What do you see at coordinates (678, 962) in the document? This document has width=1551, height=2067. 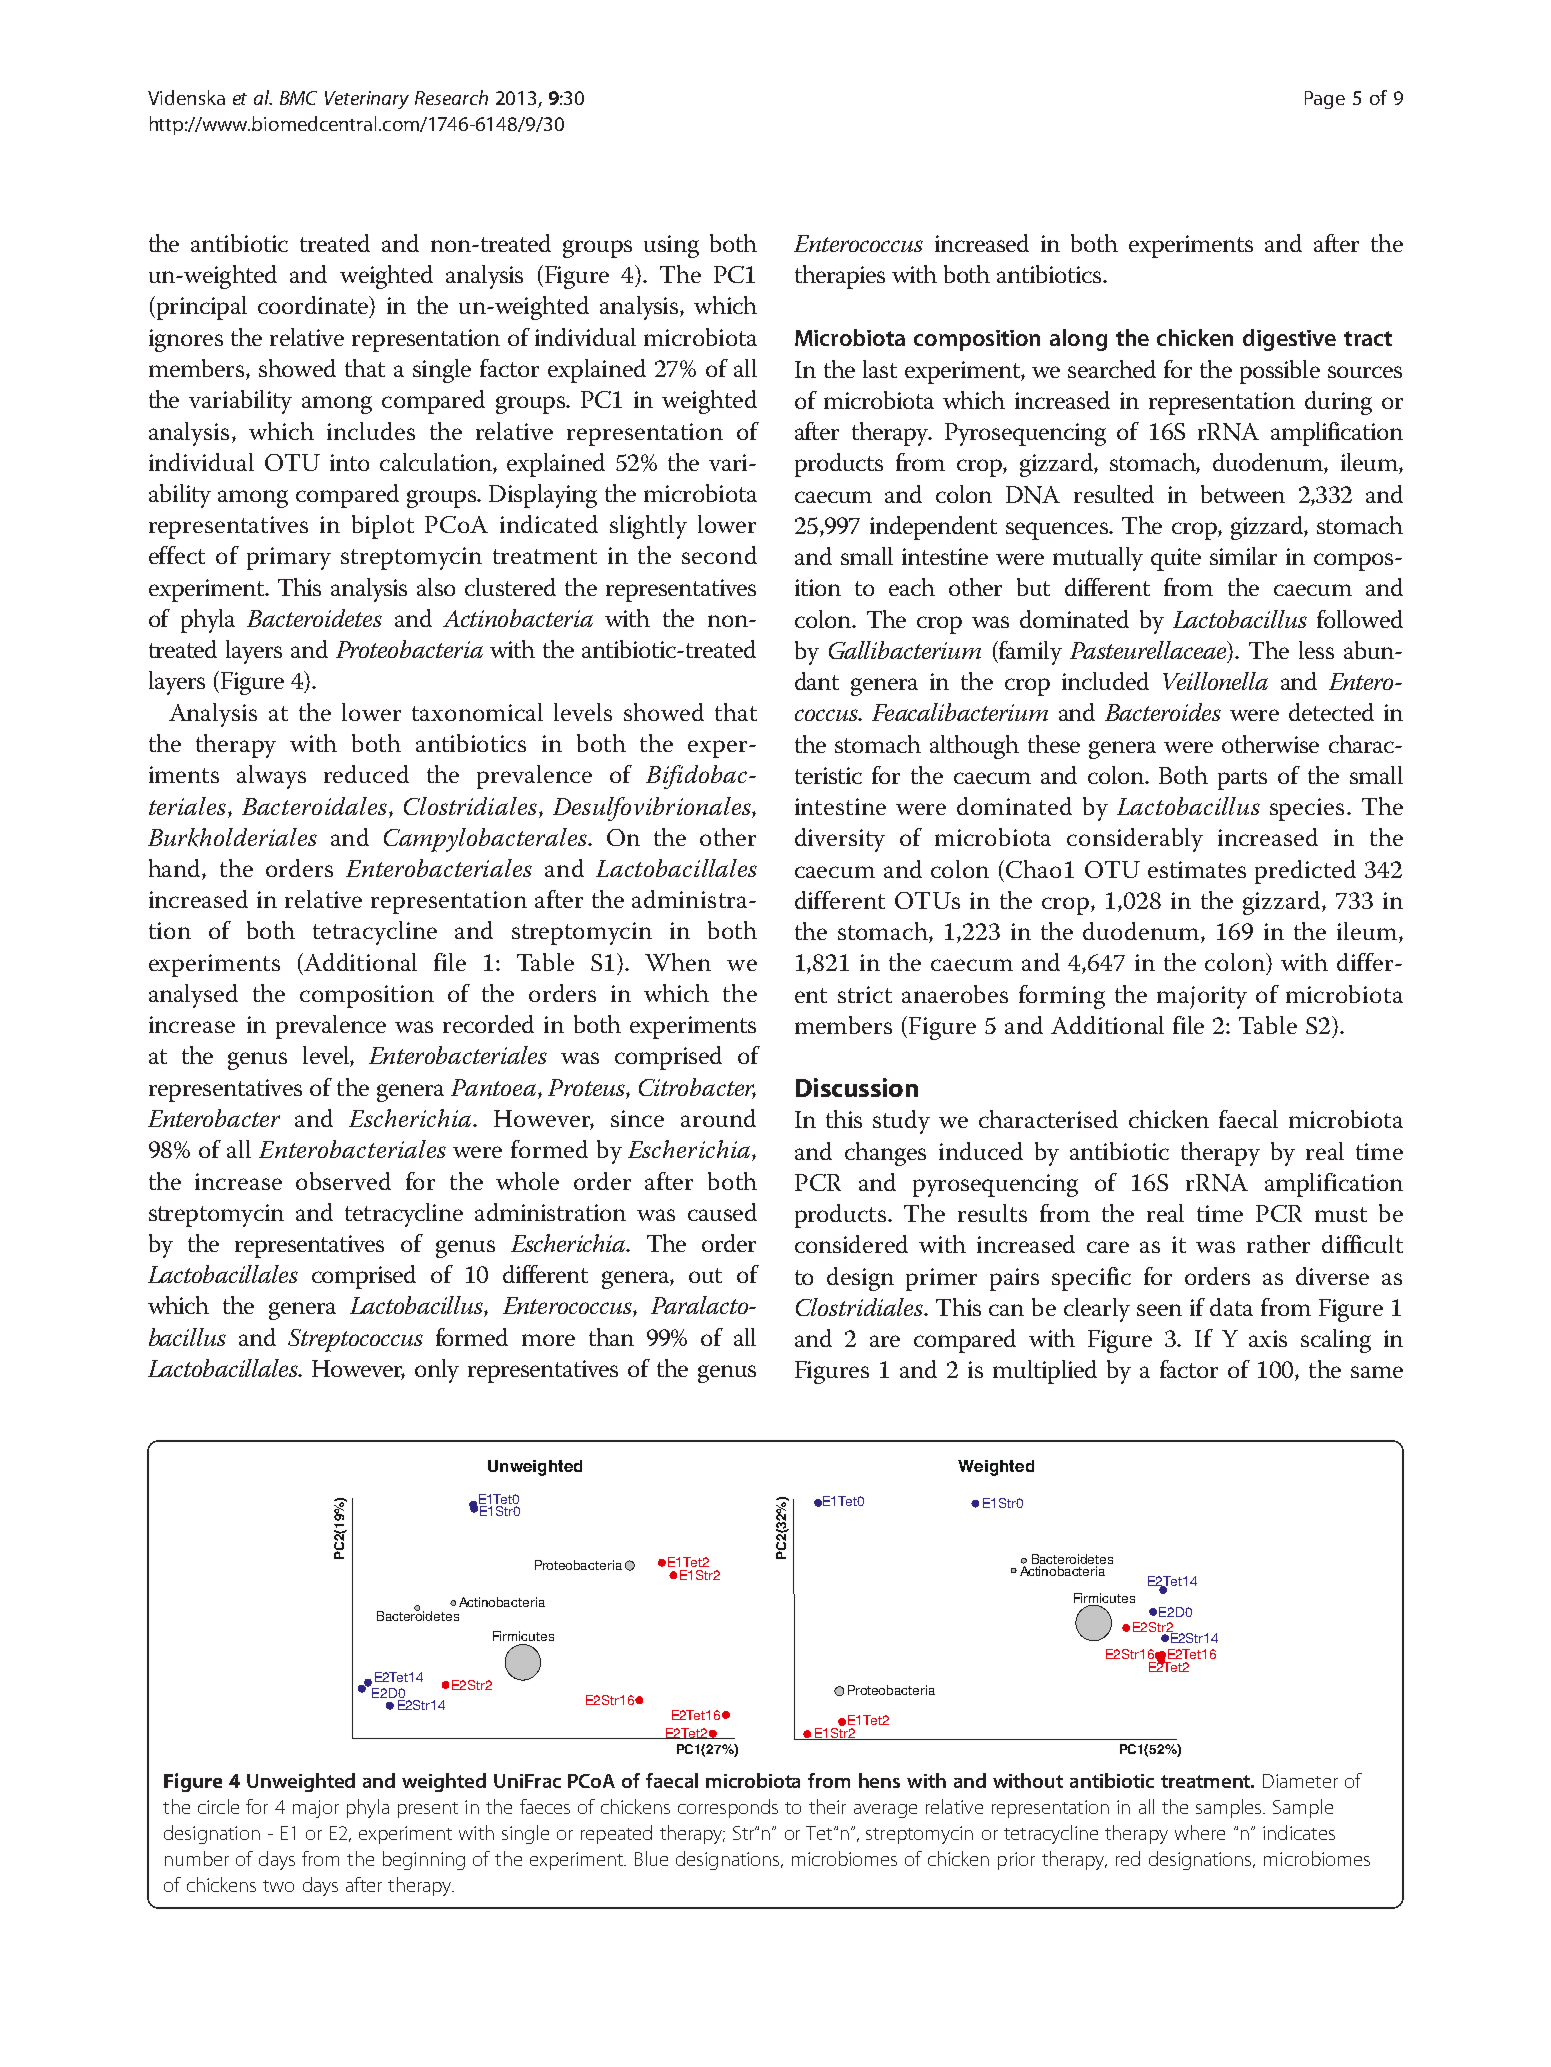 I see `When` at bounding box center [678, 962].
